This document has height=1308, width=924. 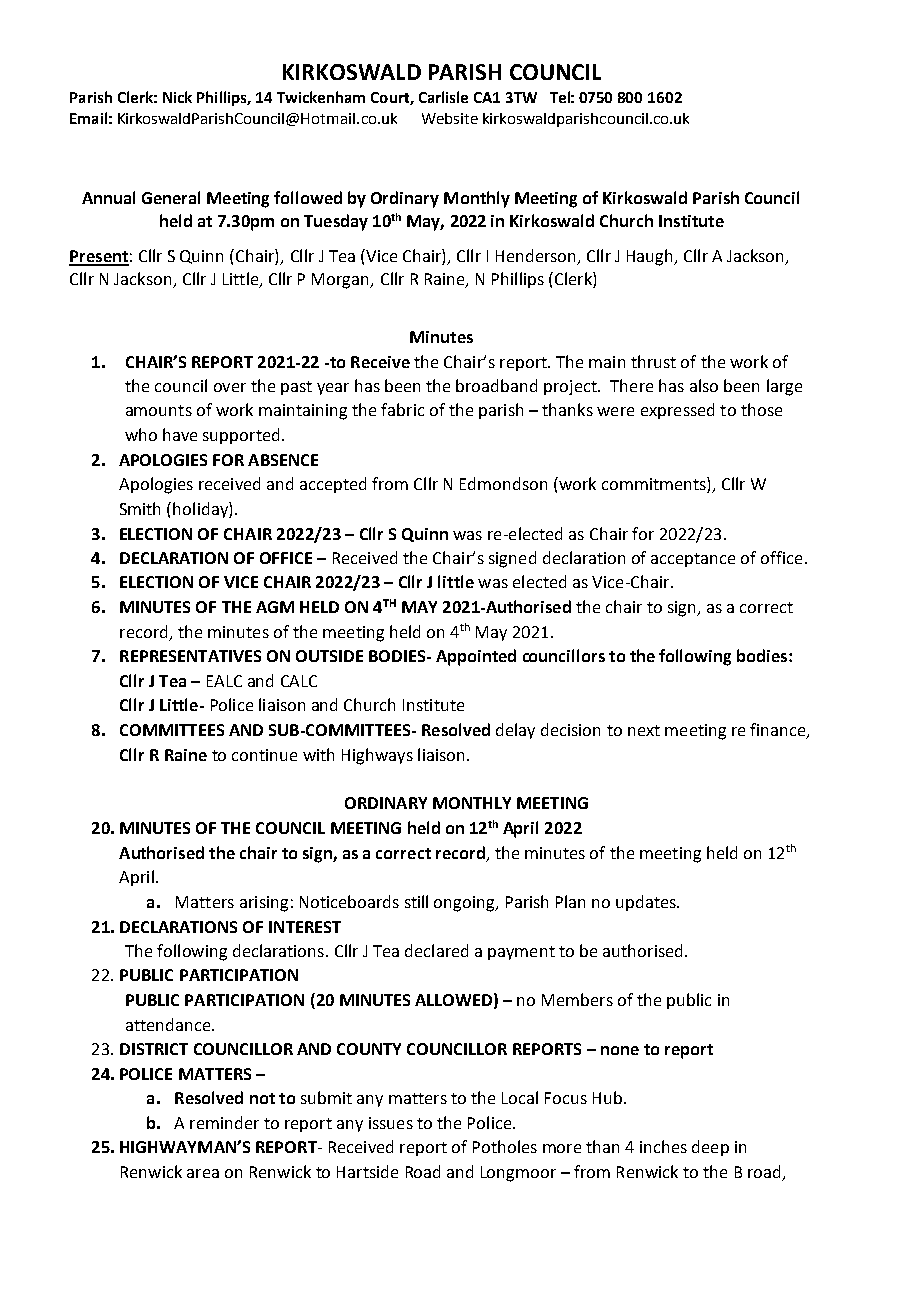 I want to click on Henderson, so click(x=537, y=257).
